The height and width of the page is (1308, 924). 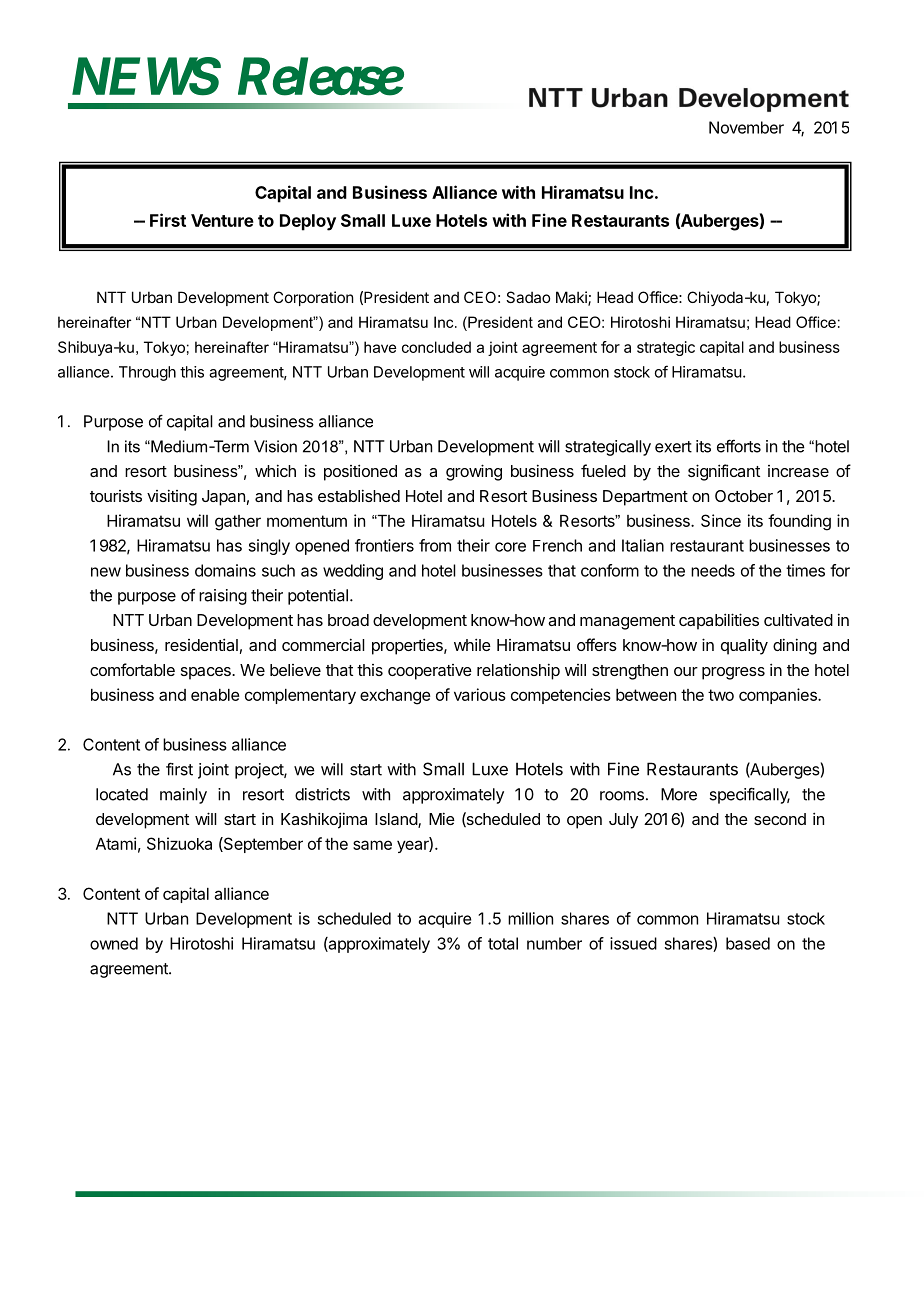 I want to click on November, so click(x=746, y=127).
